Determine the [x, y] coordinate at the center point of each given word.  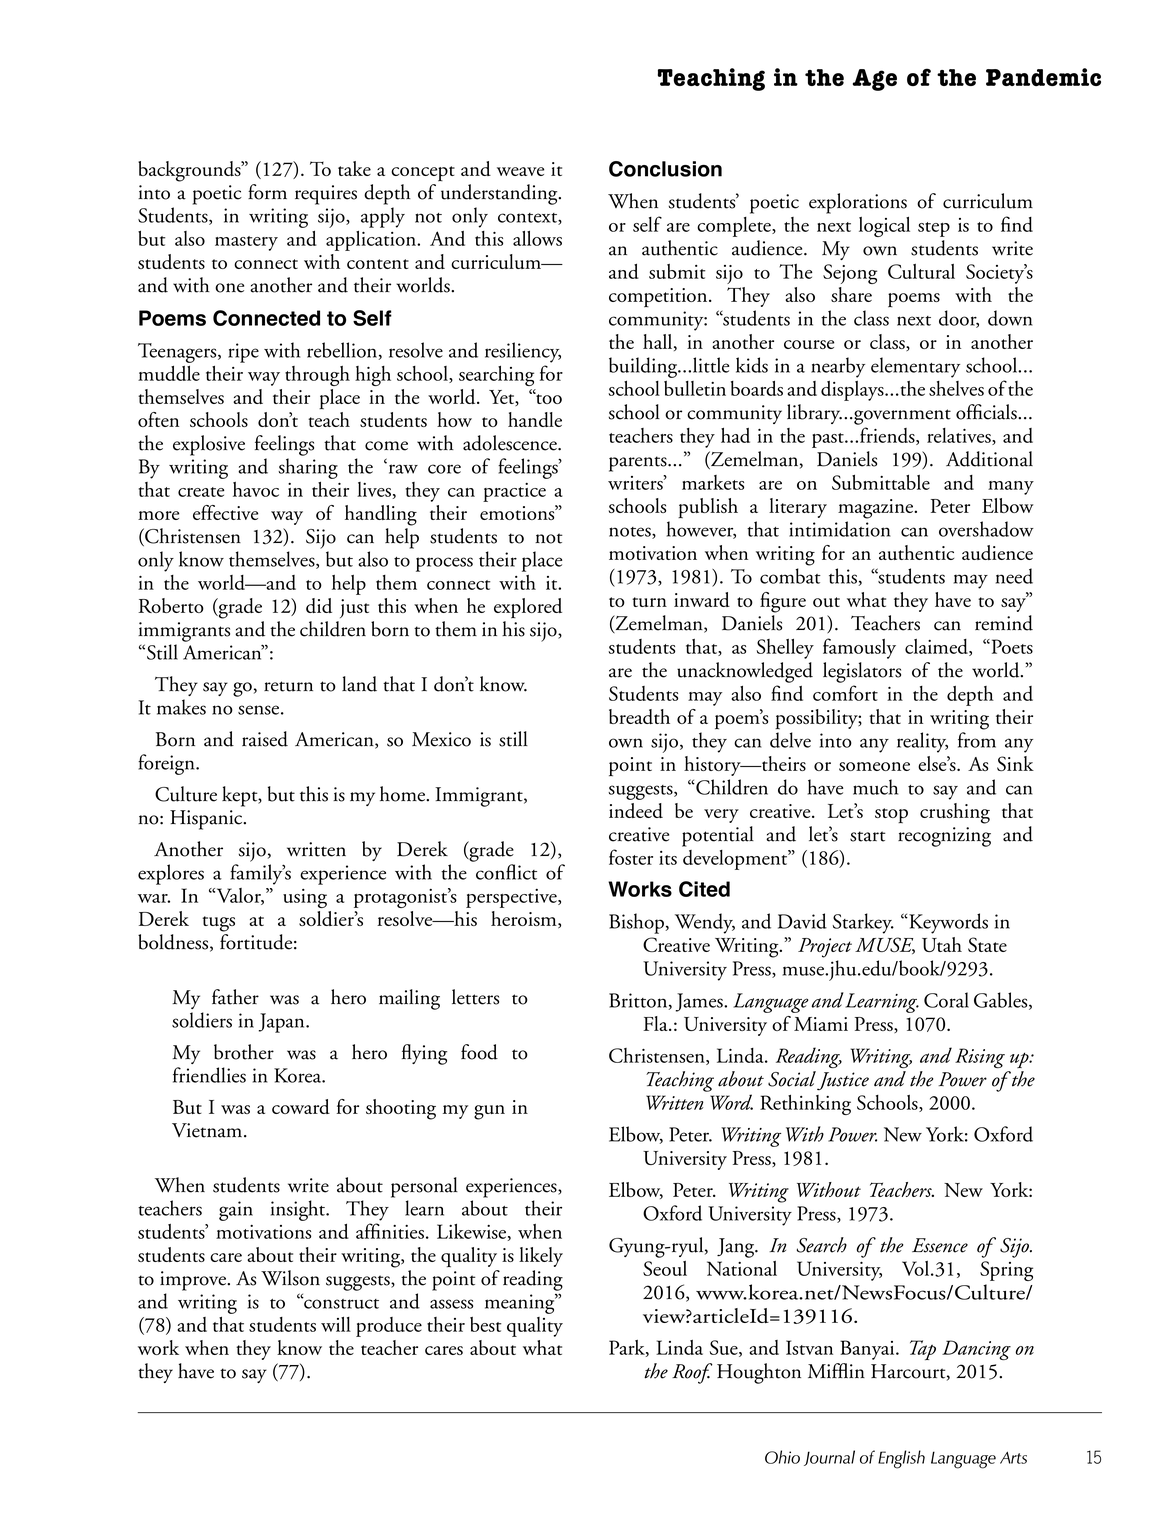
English [901, 1459]
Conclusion [665, 169]
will [336, 1324]
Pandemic [1043, 77]
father [235, 997]
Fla [656, 1023]
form [267, 192]
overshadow [986, 529]
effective [225, 512]
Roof [692, 1373]
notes [631, 533]
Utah [942, 944]
